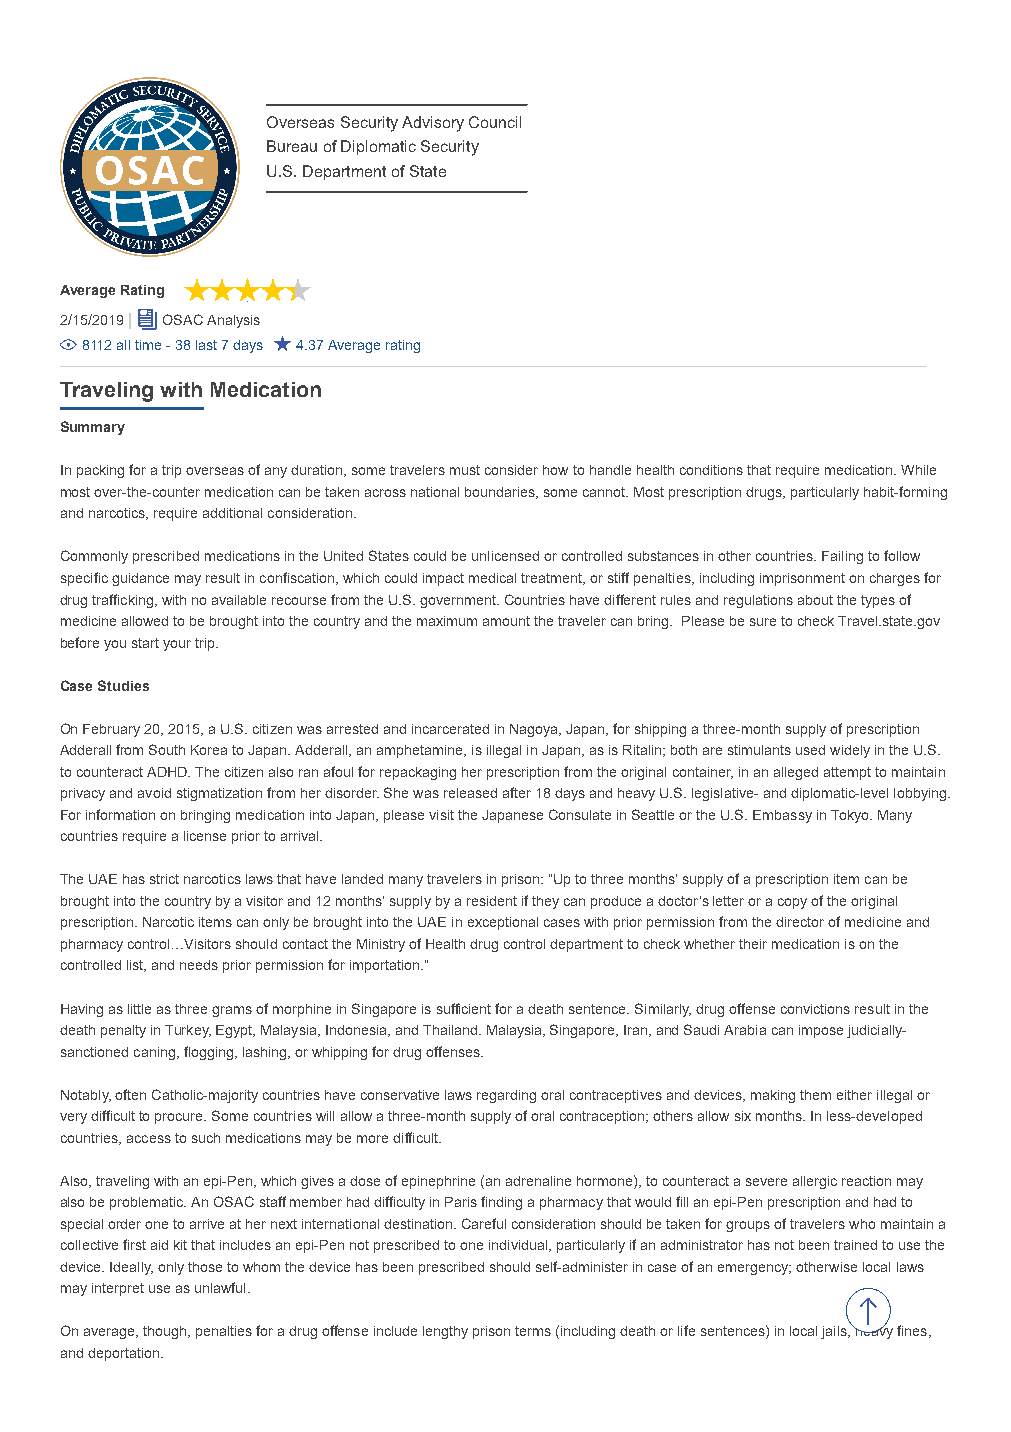  I want to click on Tokyo, so click(851, 816).
